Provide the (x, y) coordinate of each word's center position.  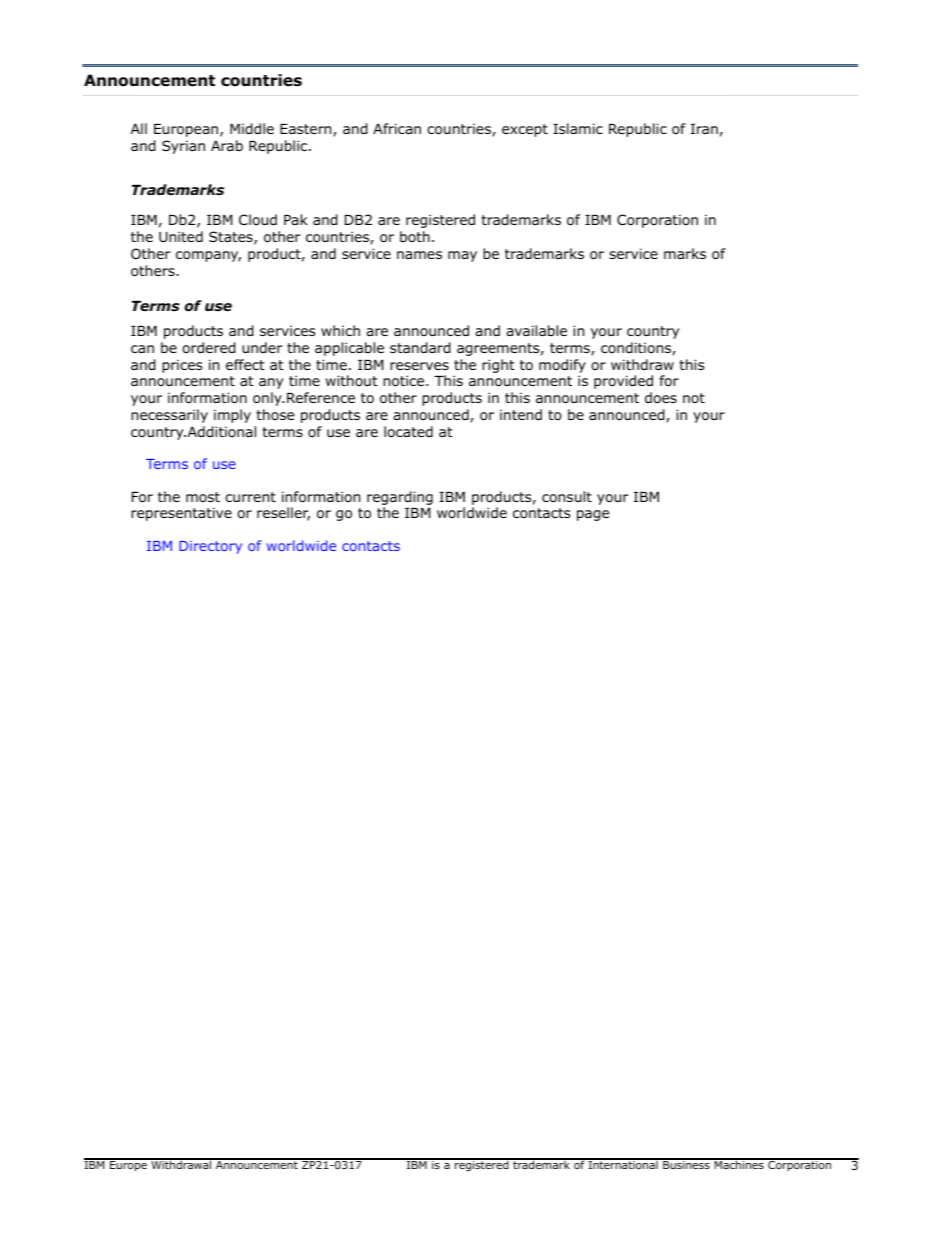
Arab (227, 145)
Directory (210, 547)
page (593, 515)
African (397, 128)
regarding (400, 498)
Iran (704, 129)
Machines (739, 1164)
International (623, 1164)
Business (686, 1164)
